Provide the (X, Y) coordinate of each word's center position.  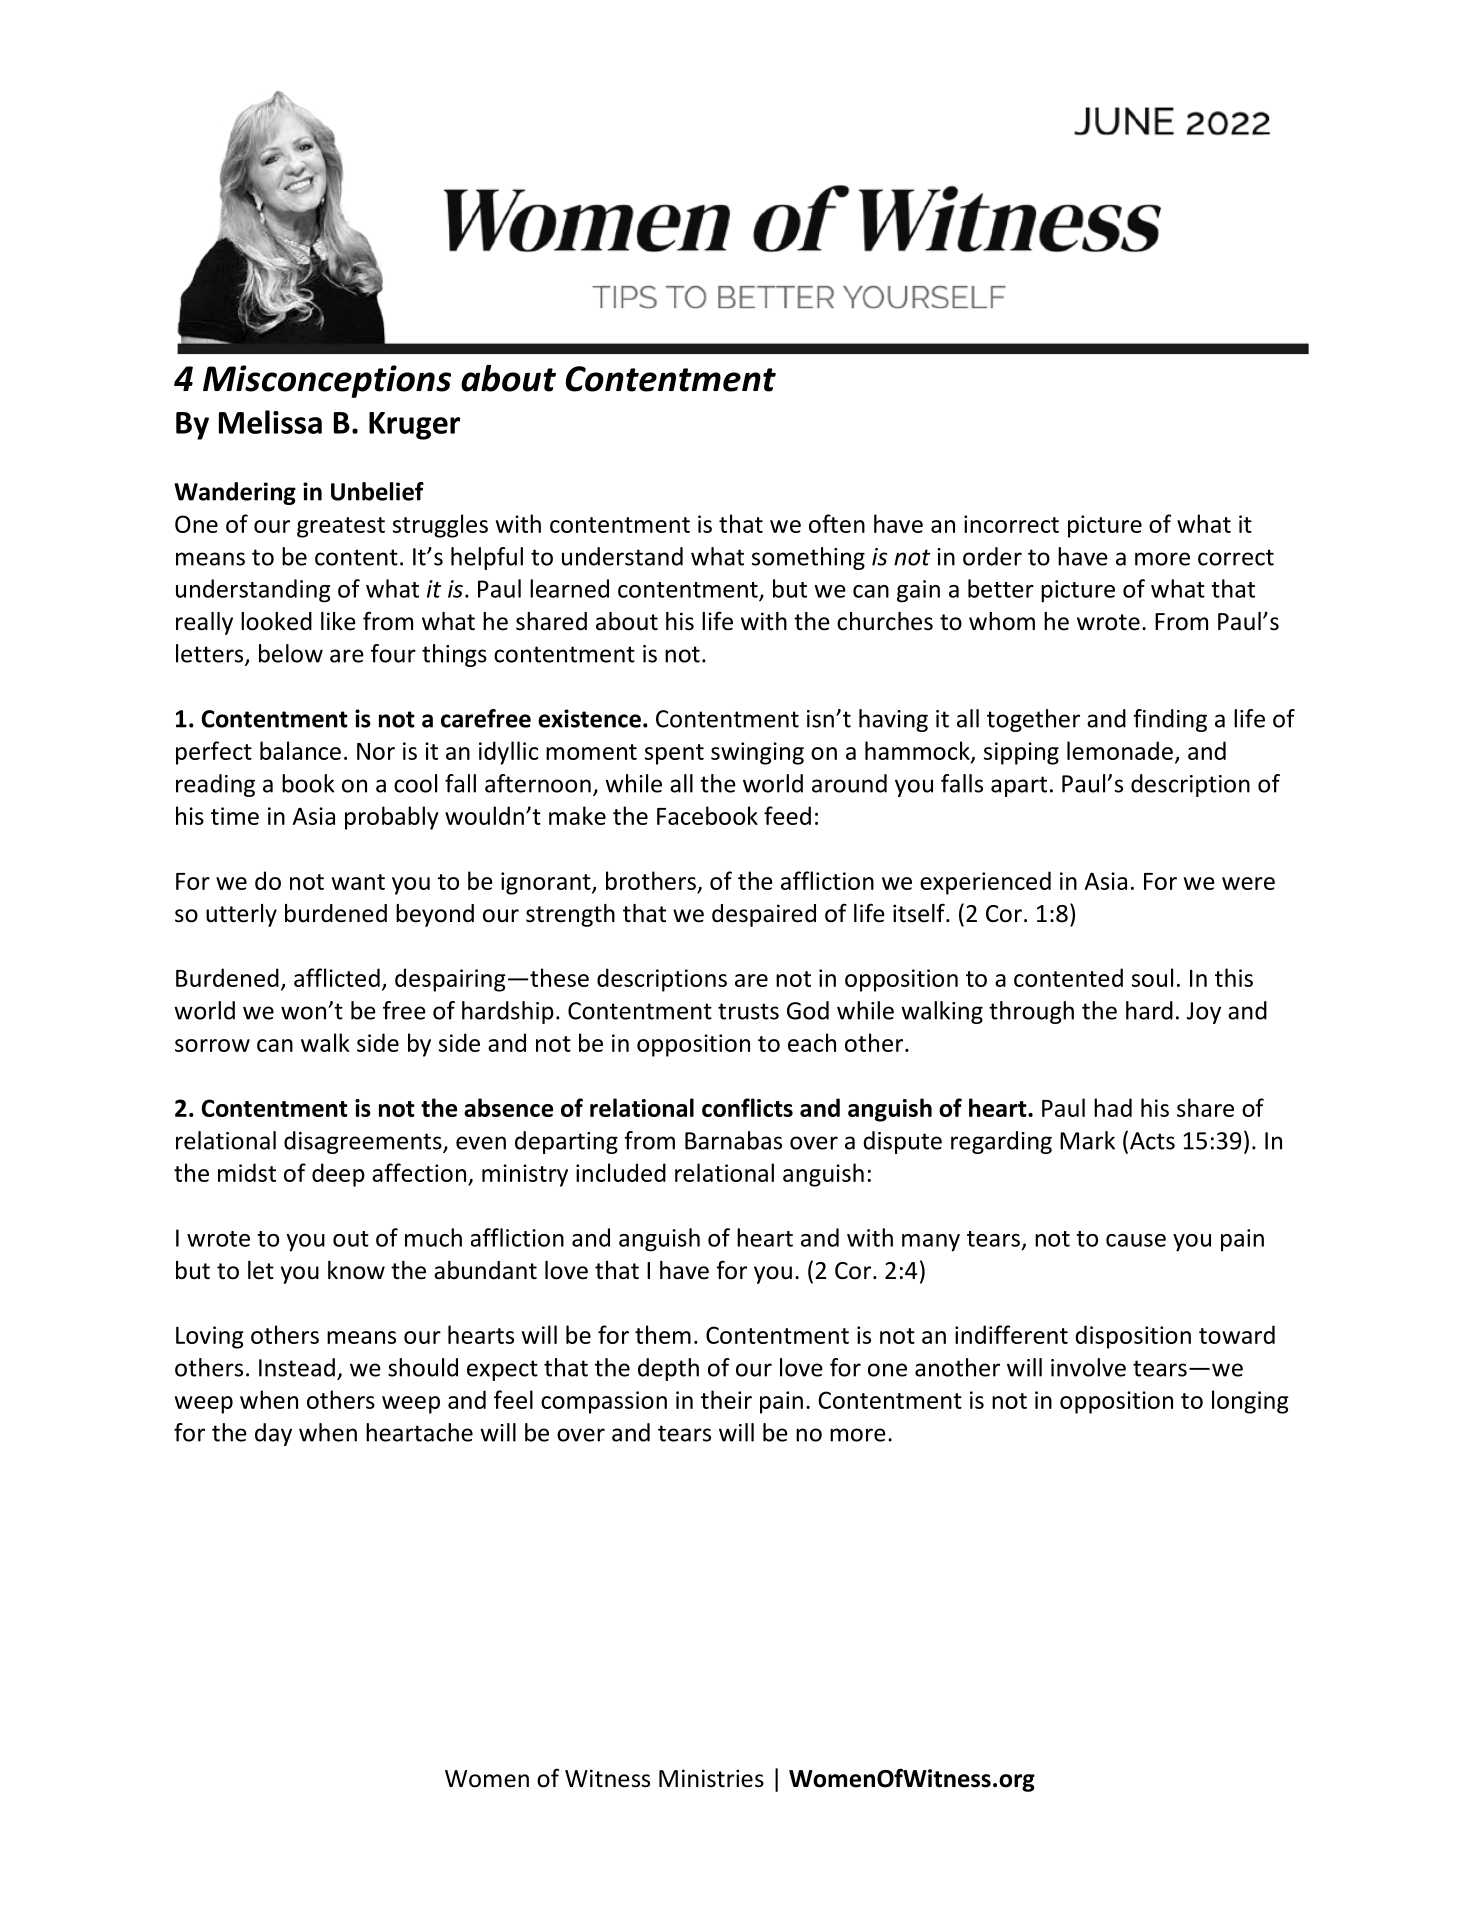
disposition (1133, 1337)
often (837, 523)
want (358, 882)
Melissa (270, 422)
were (1248, 883)
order (992, 556)
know (356, 1270)
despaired (764, 915)
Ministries (711, 1778)
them (663, 1334)
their (726, 1399)
